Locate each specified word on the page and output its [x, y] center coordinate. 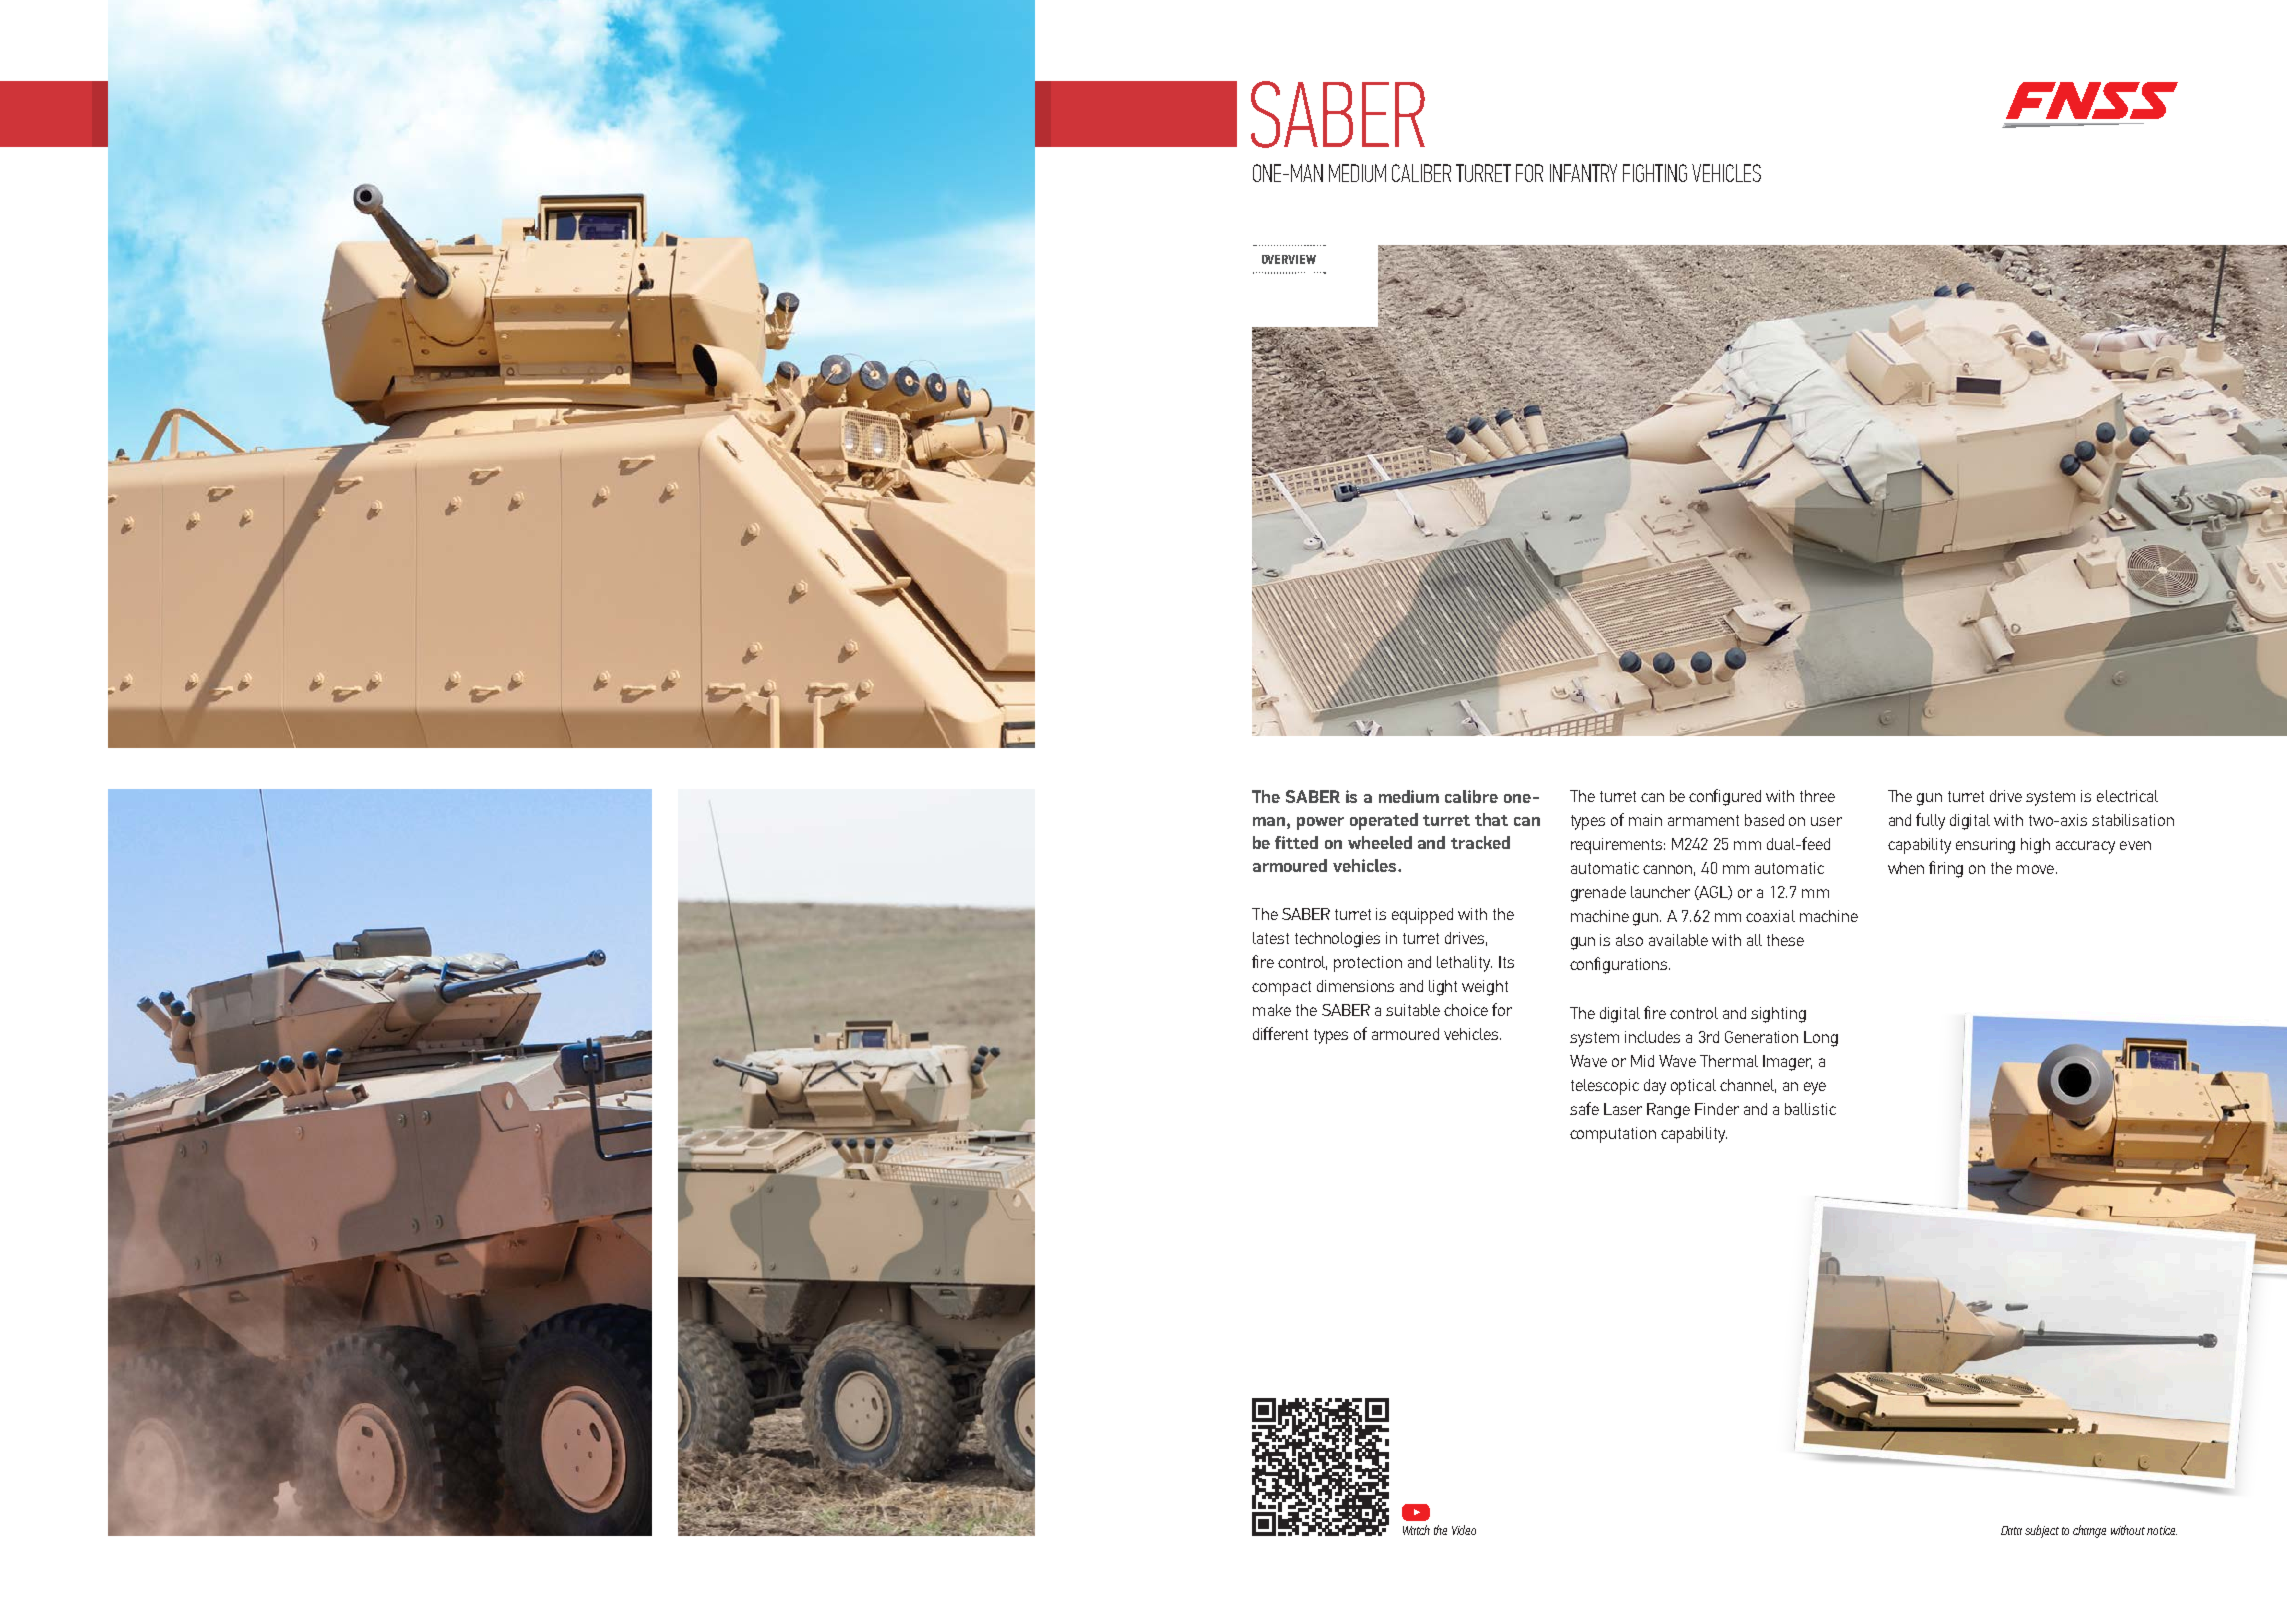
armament [1703, 820]
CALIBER [1421, 173]
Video [1464, 1530]
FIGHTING [1655, 173]
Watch [1416, 1530]
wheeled [1380, 842]
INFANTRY [1583, 173]
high [2035, 846]
